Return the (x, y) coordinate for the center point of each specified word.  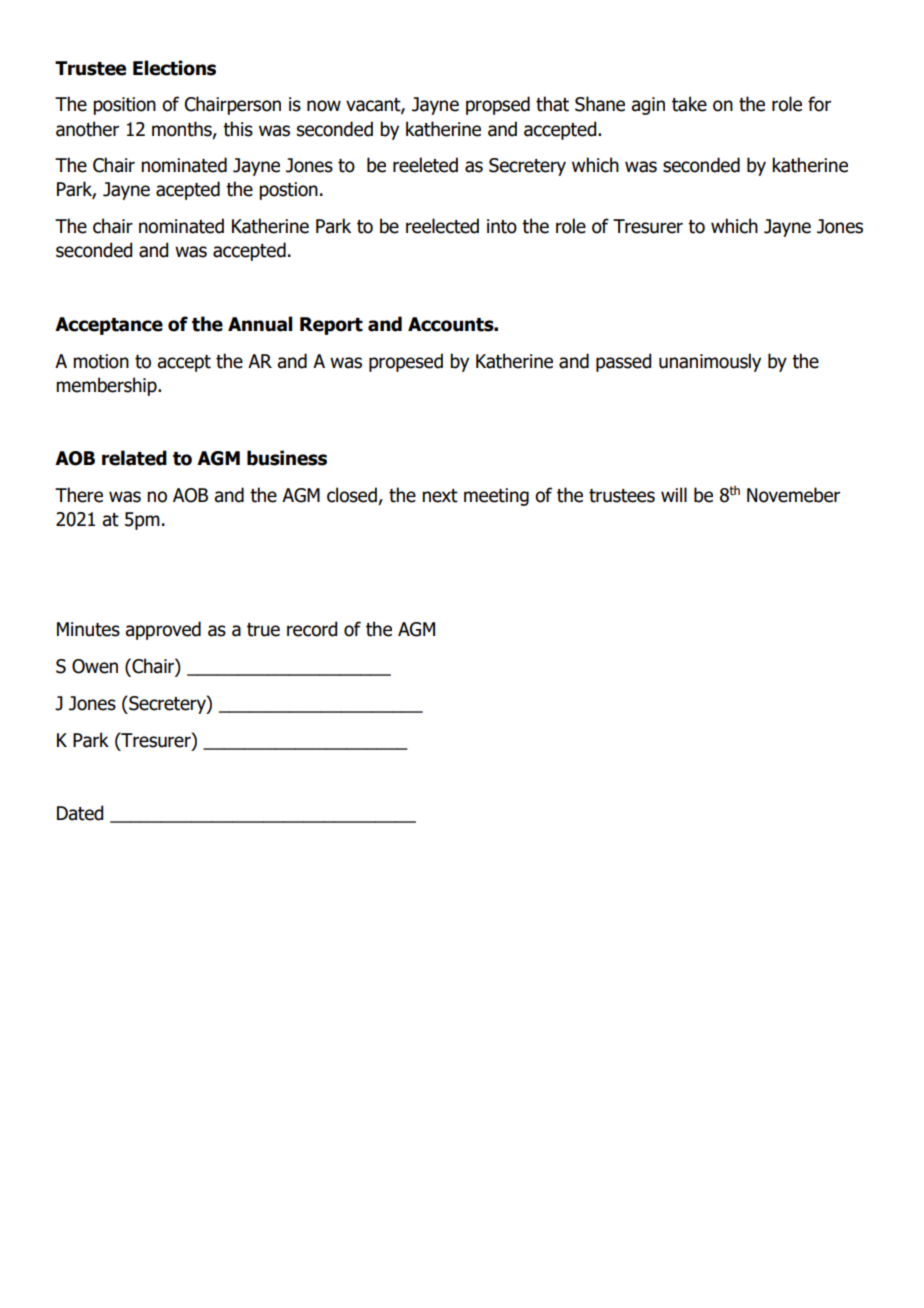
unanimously (710, 362)
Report (331, 326)
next (440, 496)
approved (163, 630)
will (674, 494)
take (689, 104)
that (552, 104)
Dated (80, 813)
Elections (174, 68)
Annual (260, 324)
